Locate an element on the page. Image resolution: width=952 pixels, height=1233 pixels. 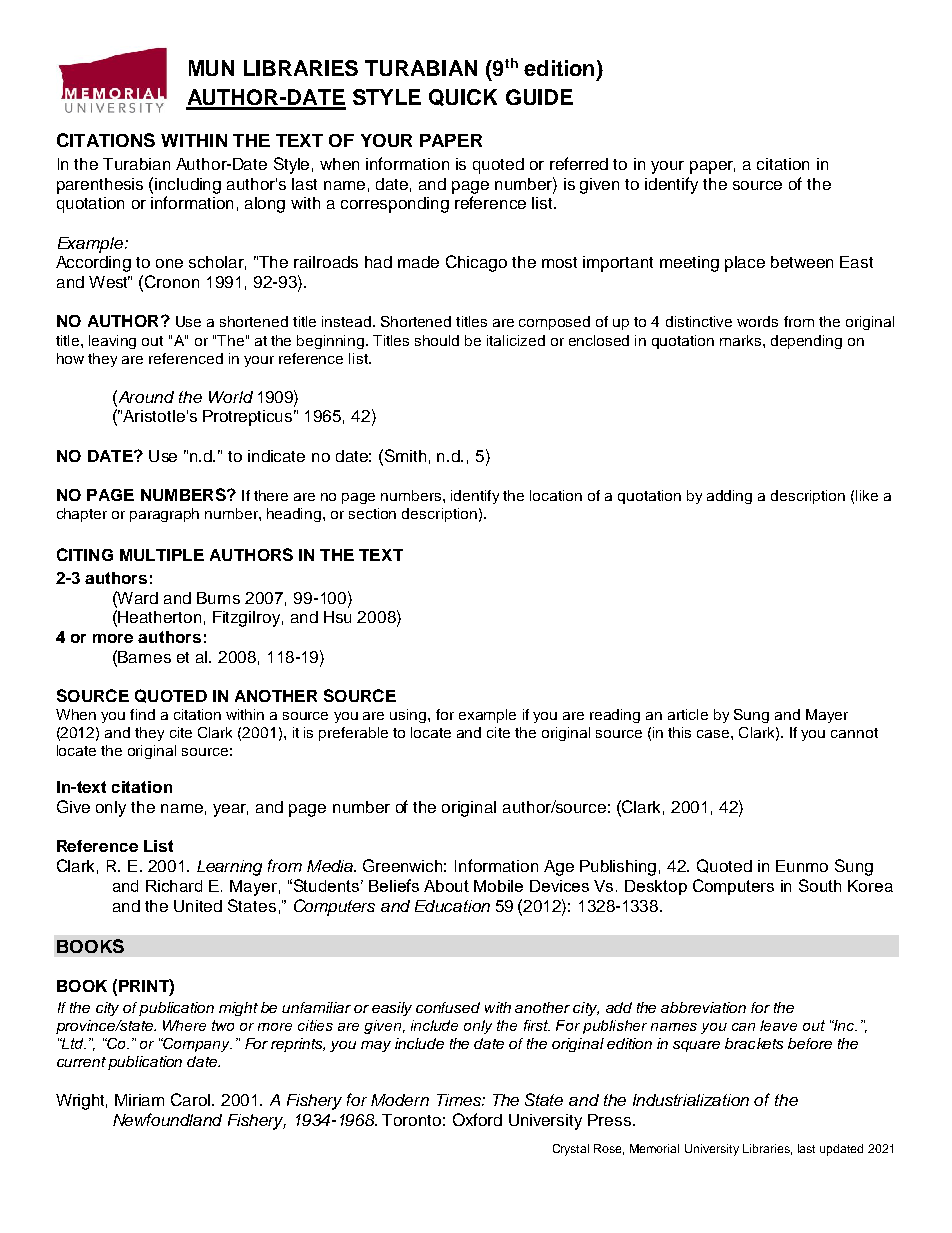
Smith is located at coordinates (404, 455).
